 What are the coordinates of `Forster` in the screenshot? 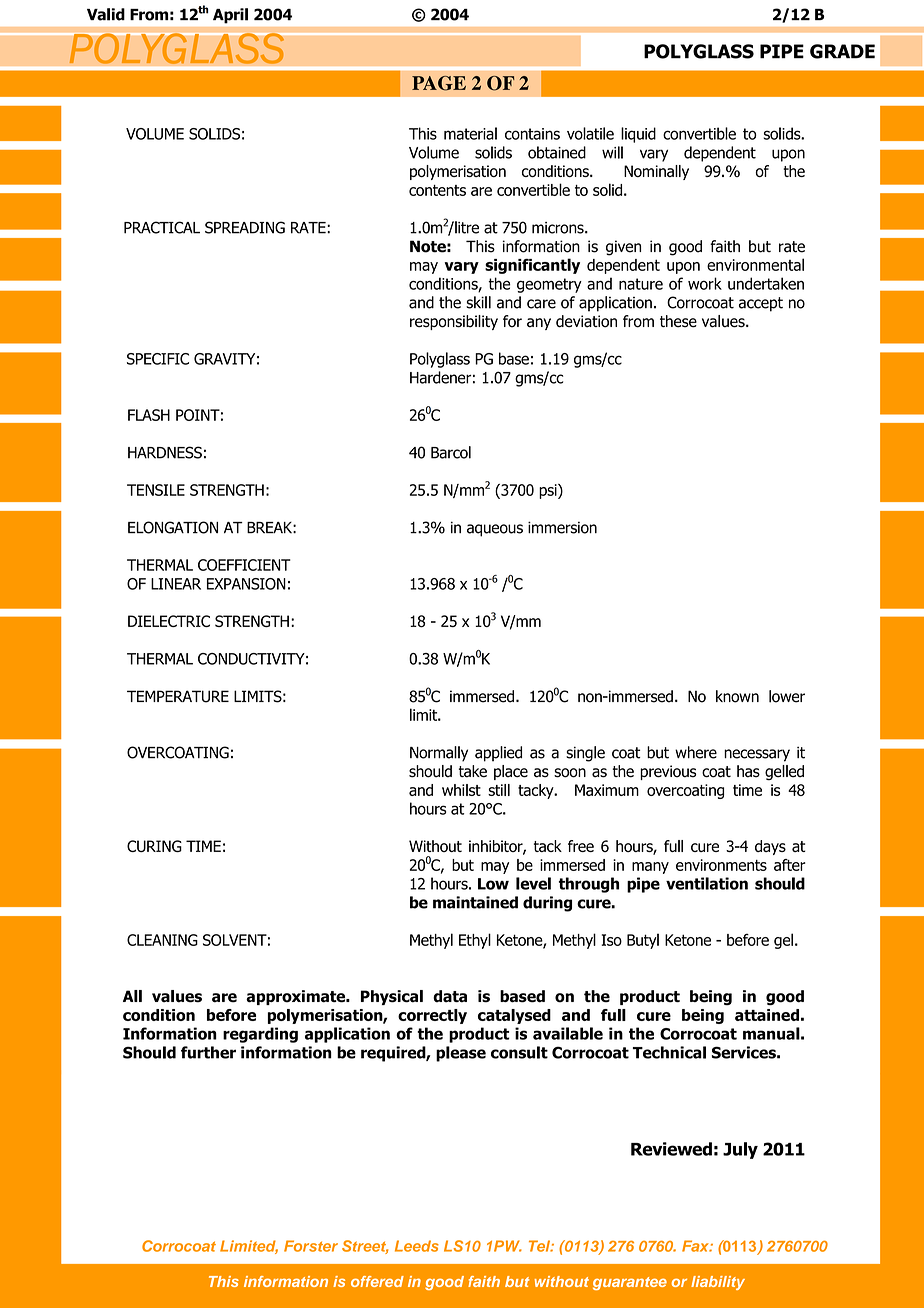 It's located at (311, 1246).
